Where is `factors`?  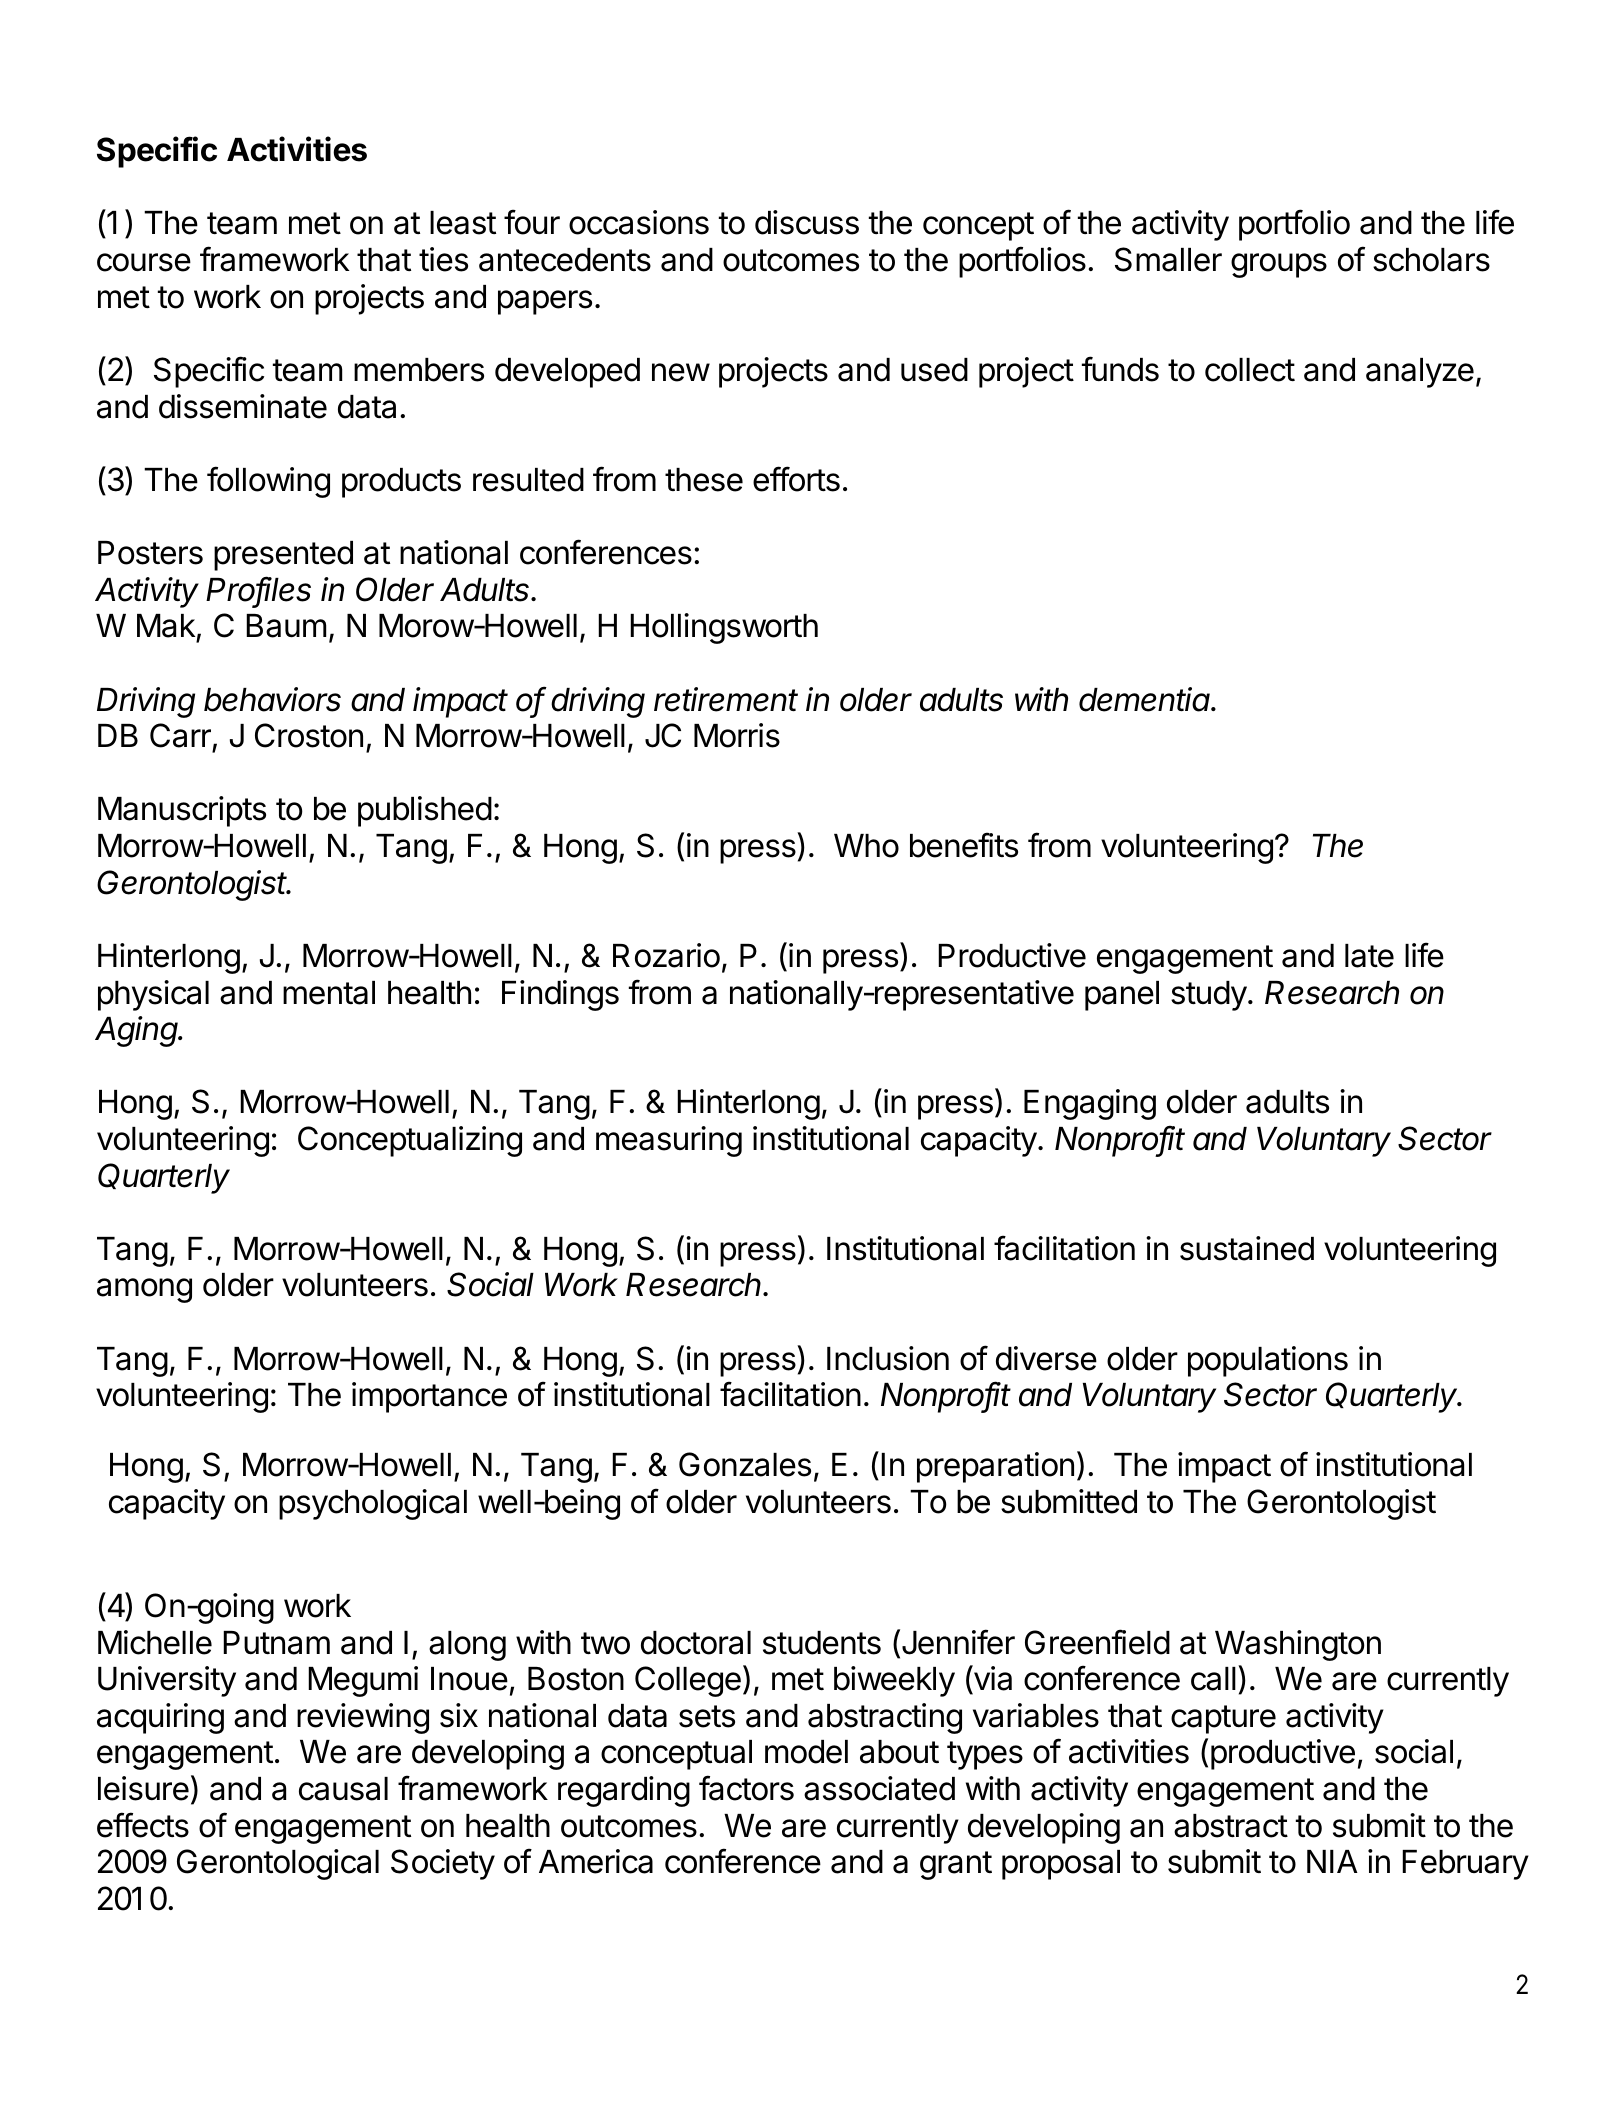
factors is located at coordinates (746, 1788).
